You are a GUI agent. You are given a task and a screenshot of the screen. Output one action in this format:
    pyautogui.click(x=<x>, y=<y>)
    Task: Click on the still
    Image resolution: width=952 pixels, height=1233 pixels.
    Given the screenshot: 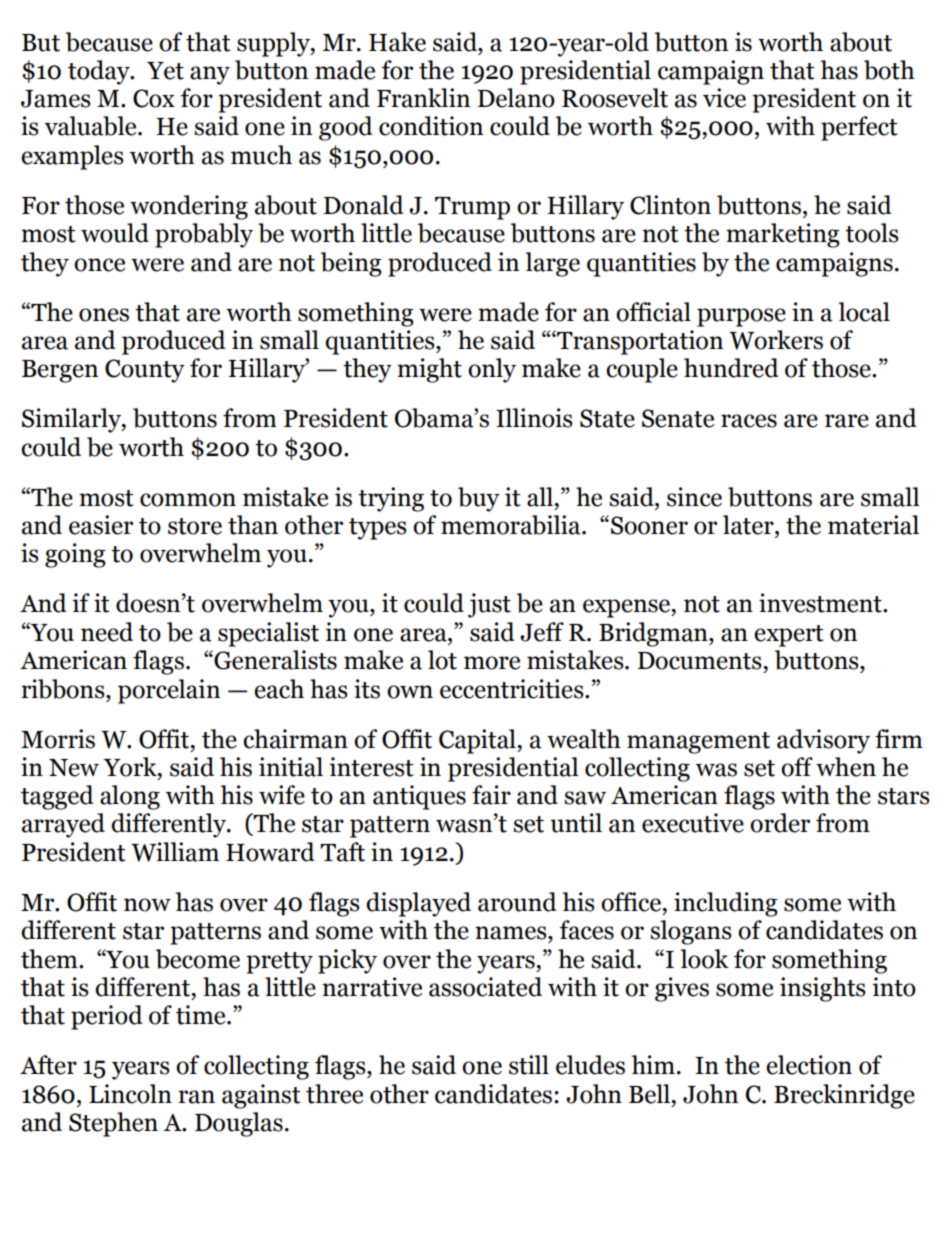 What is the action you would take?
    pyautogui.click(x=529, y=1065)
